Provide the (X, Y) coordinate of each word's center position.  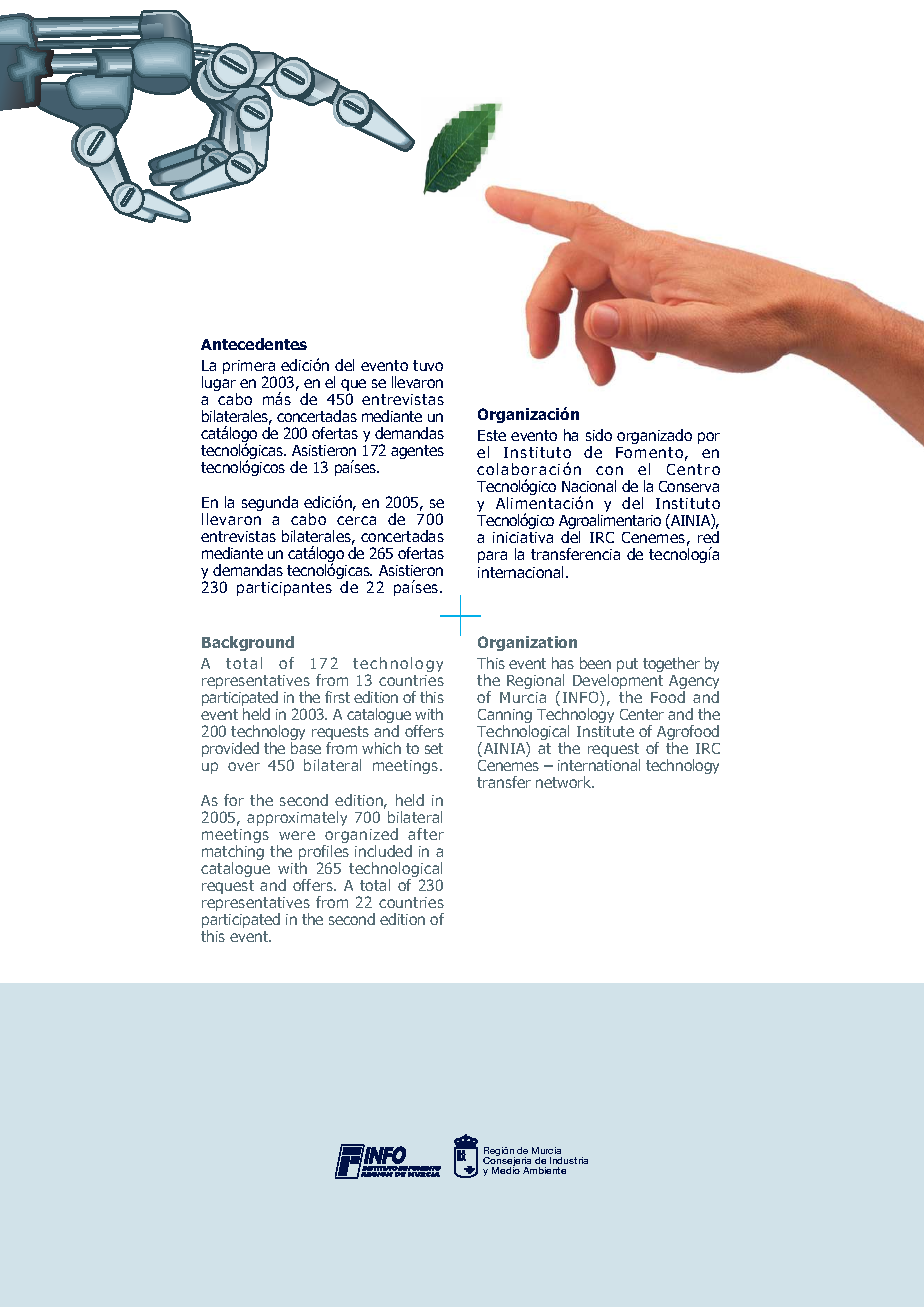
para (492, 557)
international (599, 765)
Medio (506, 1169)
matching (233, 854)
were (297, 835)
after (426, 834)
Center (642, 714)
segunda (270, 503)
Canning (505, 717)
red (708, 537)
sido (599, 435)
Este (492, 435)
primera (249, 368)
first (337, 697)
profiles (324, 854)
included (383, 851)
